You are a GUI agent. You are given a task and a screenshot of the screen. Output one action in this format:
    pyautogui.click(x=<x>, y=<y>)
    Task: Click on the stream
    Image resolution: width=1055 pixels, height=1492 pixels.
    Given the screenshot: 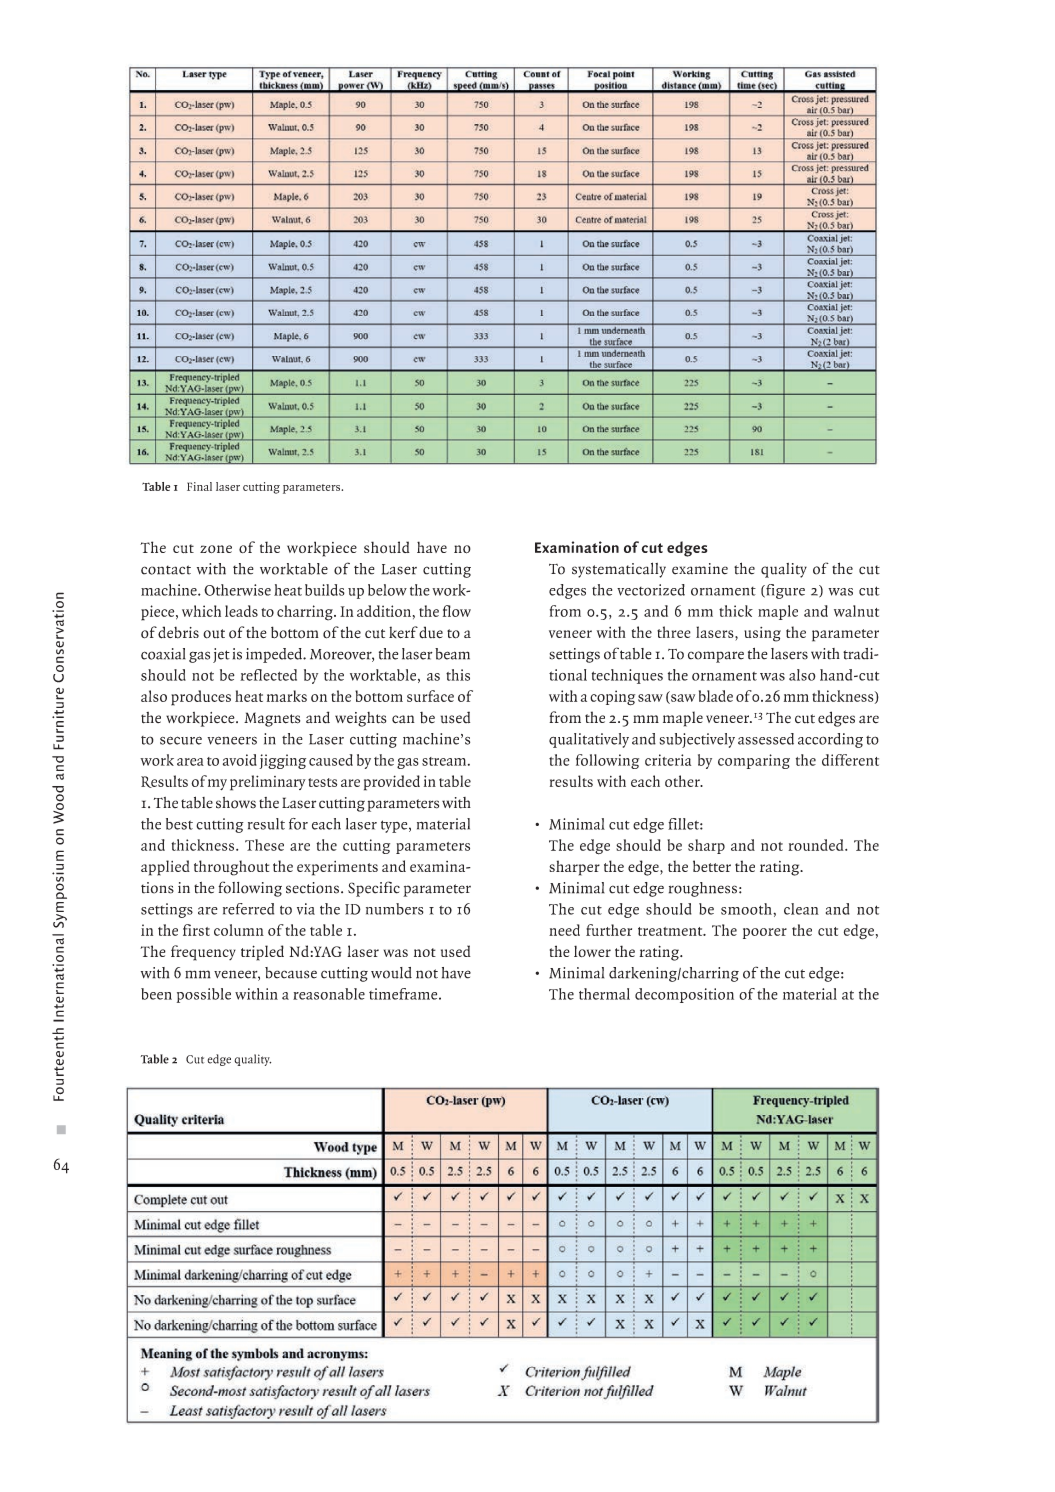 What is the action you would take?
    pyautogui.click(x=445, y=761)
